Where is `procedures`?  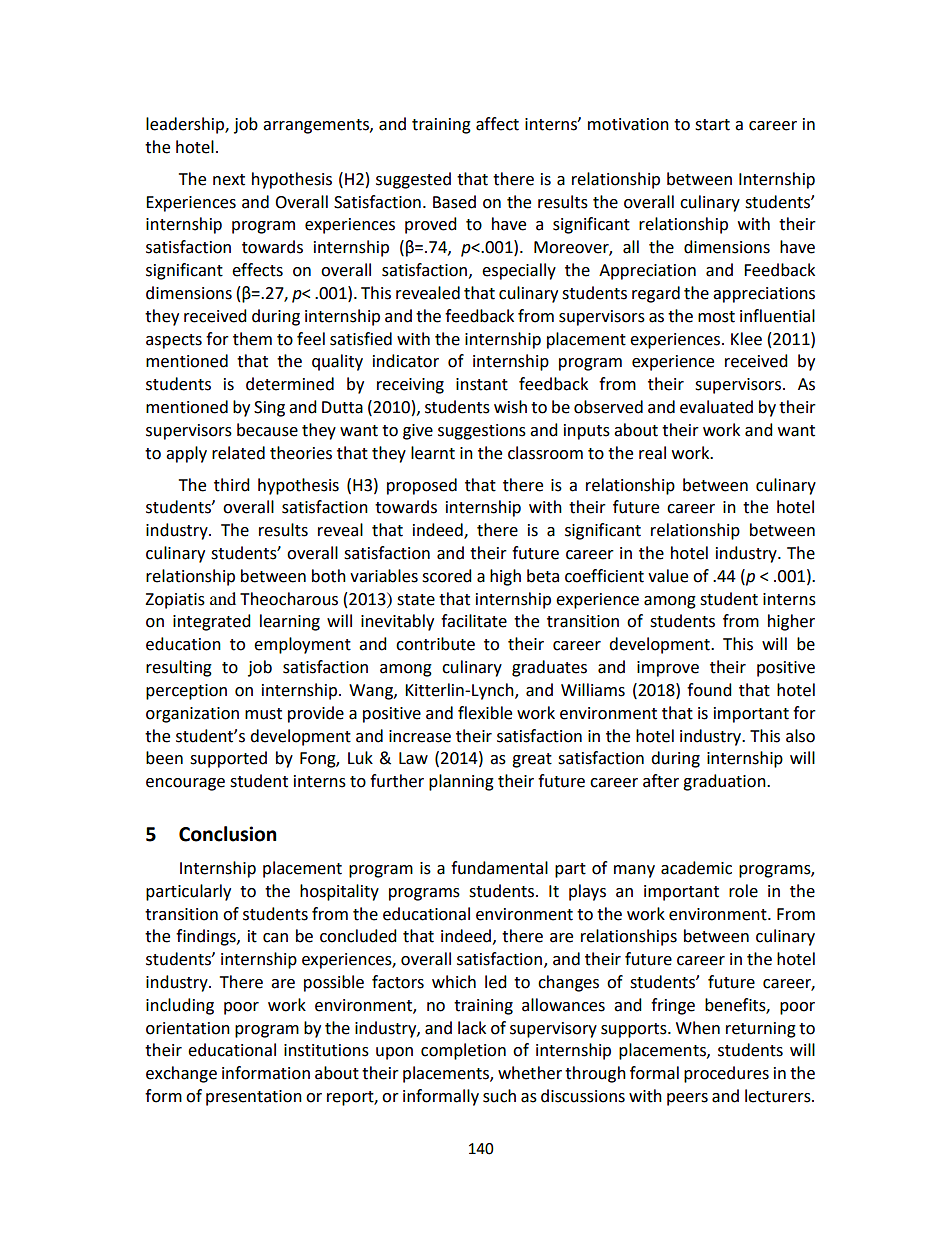
procedures is located at coordinates (726, 1074).
